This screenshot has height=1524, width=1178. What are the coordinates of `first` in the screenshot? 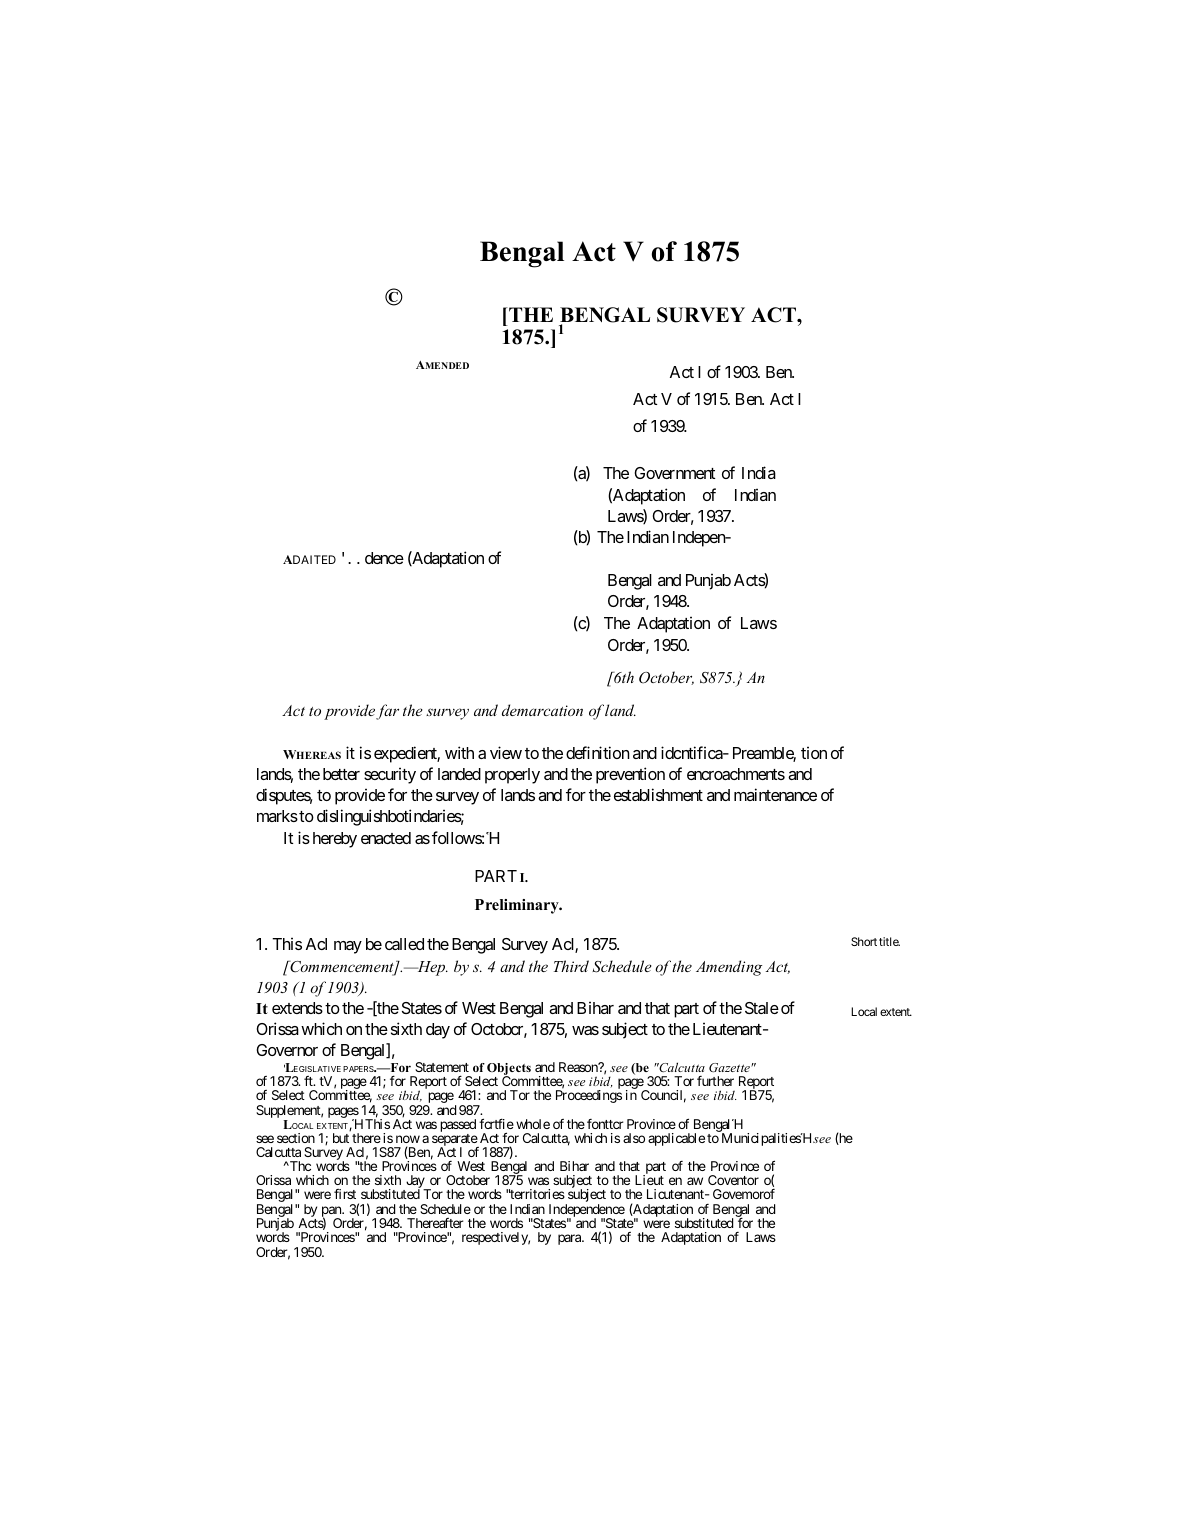 It's located at (345, 1194).
